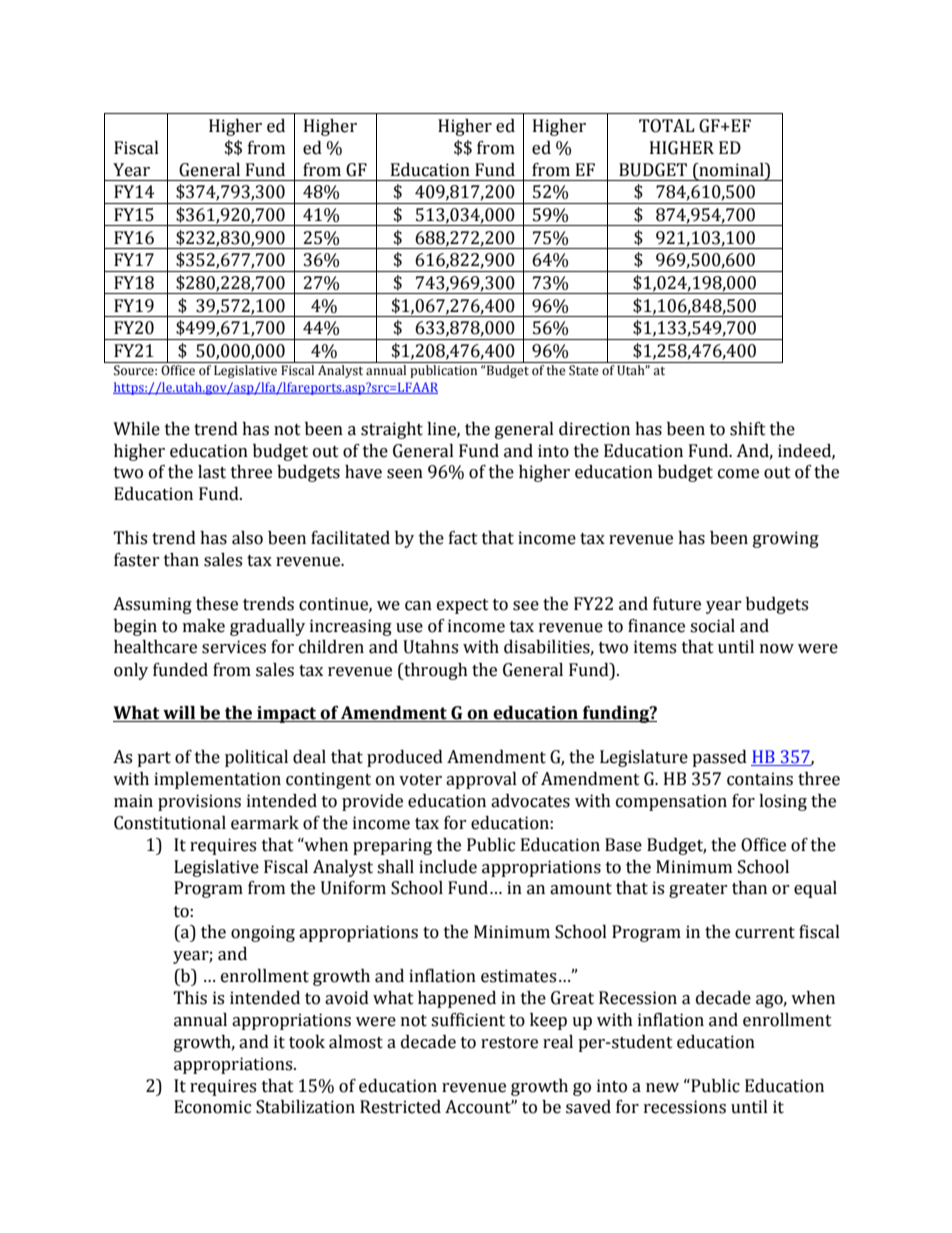 The image size is (952, 1233). I want to click on TOTAL, so click(667, 126).
